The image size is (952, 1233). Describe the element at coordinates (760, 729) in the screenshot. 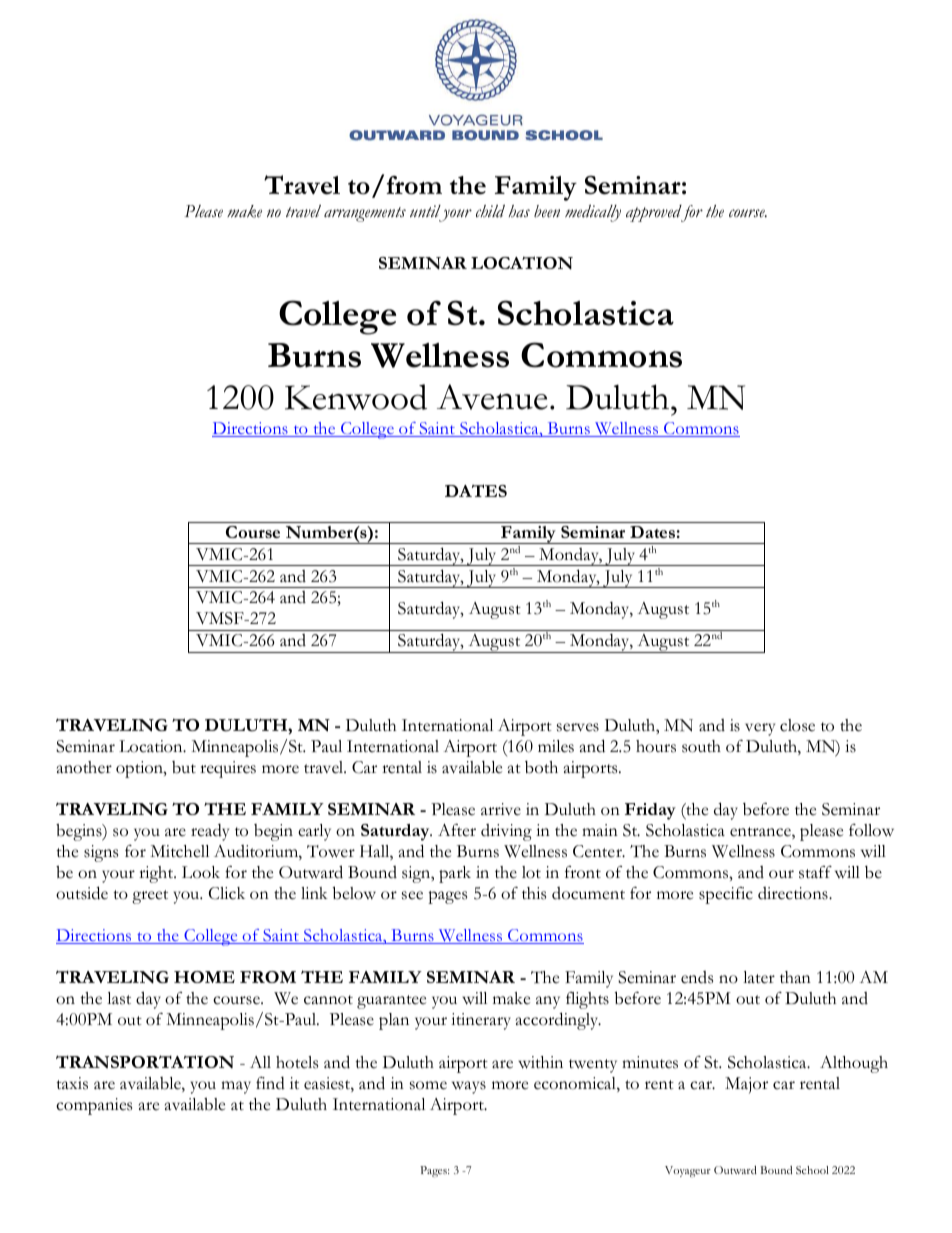

I see `very` at that location.
